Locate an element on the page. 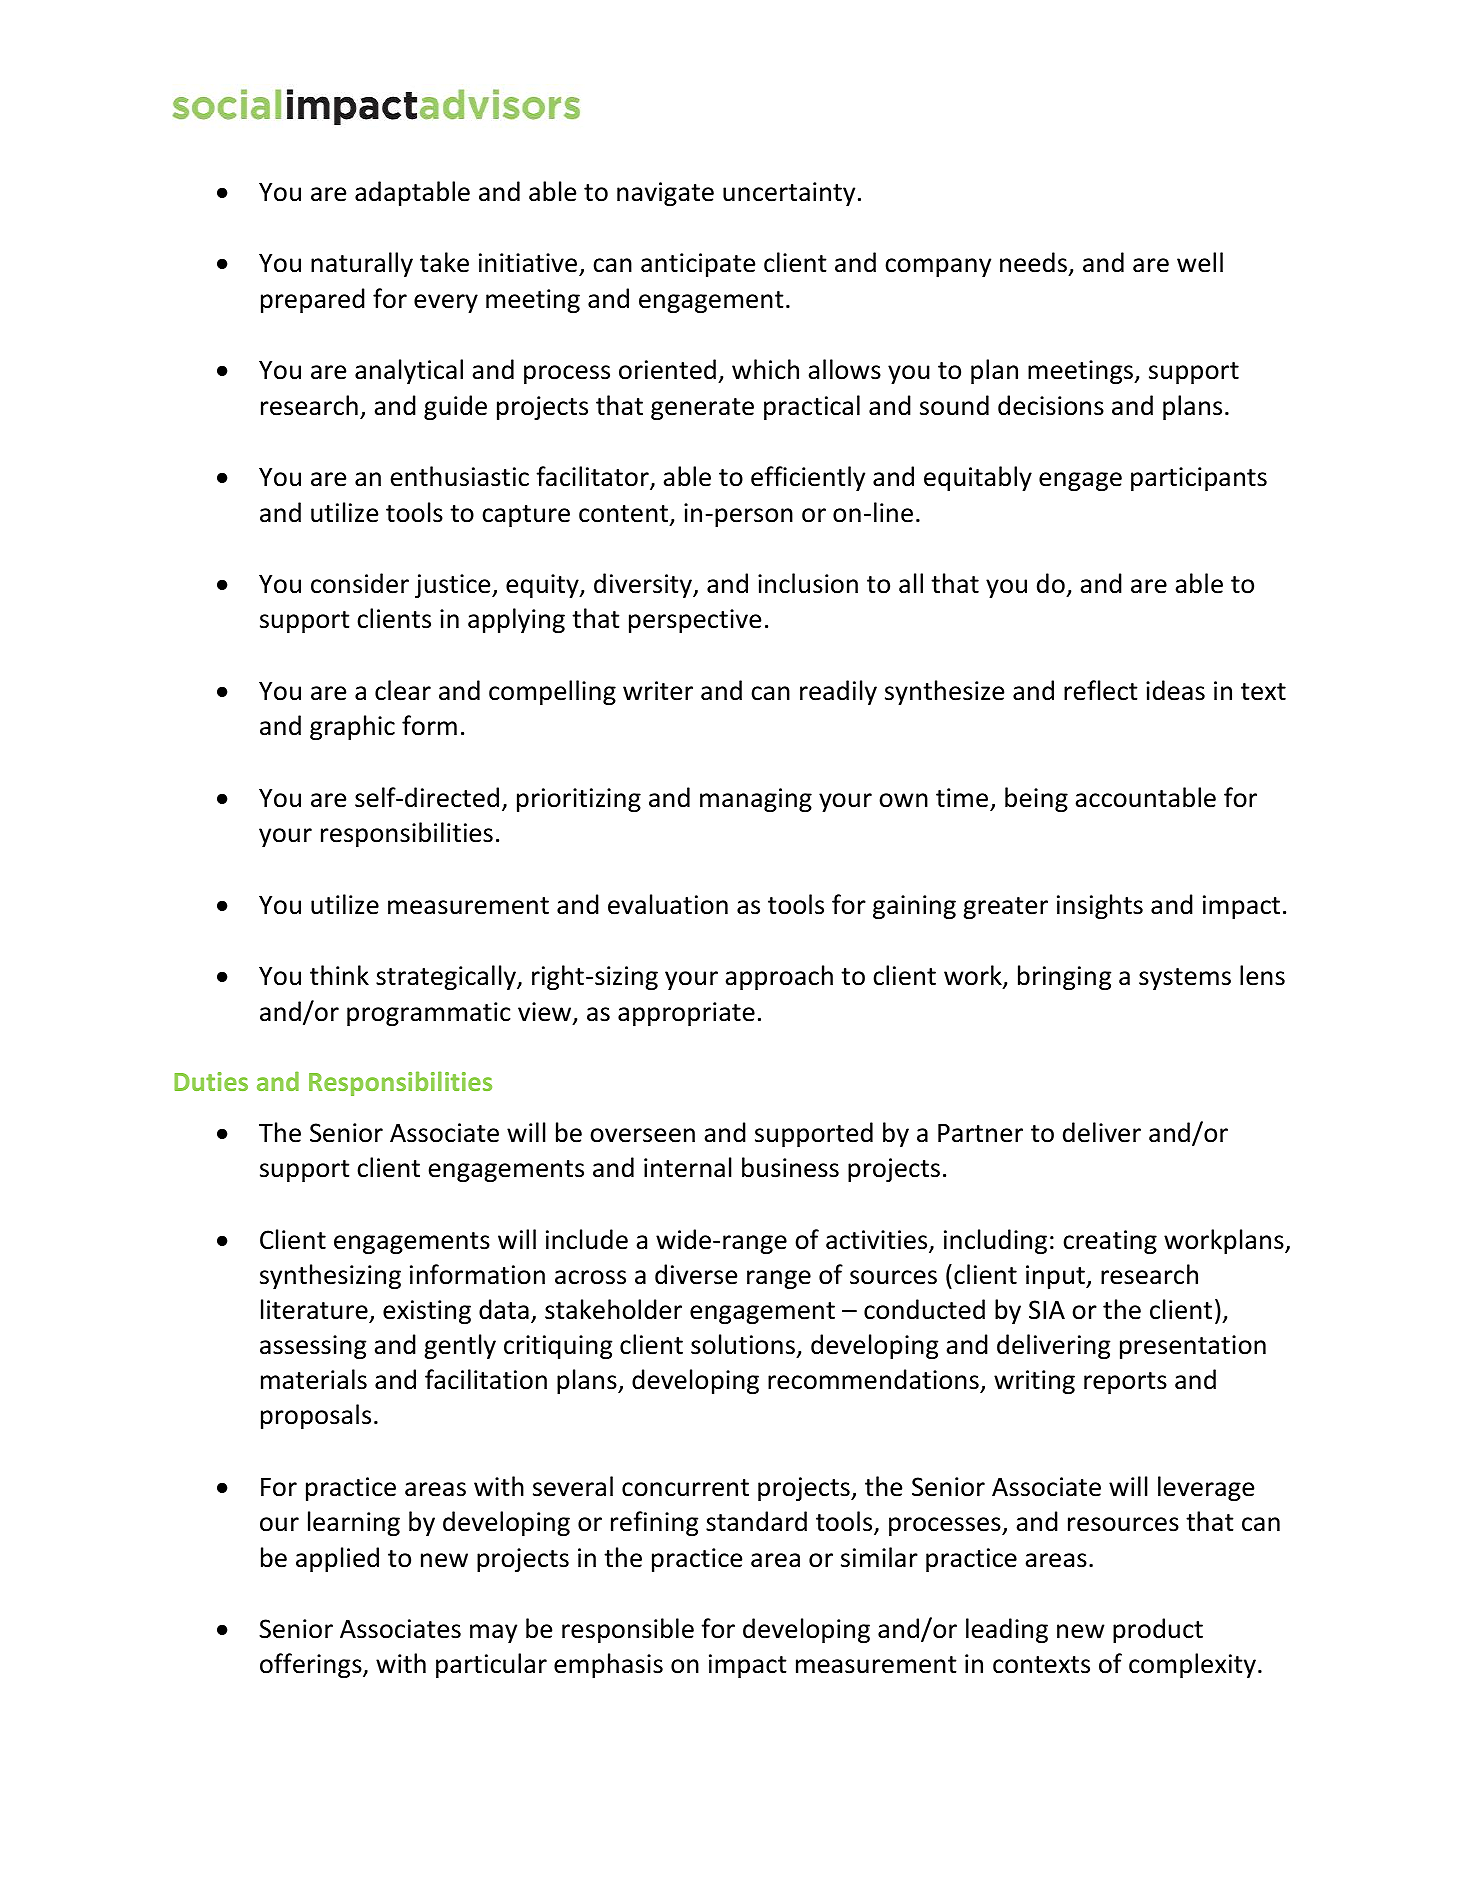 The image size is (1466, 1898). insights is located at coordinates (1100, 906).
